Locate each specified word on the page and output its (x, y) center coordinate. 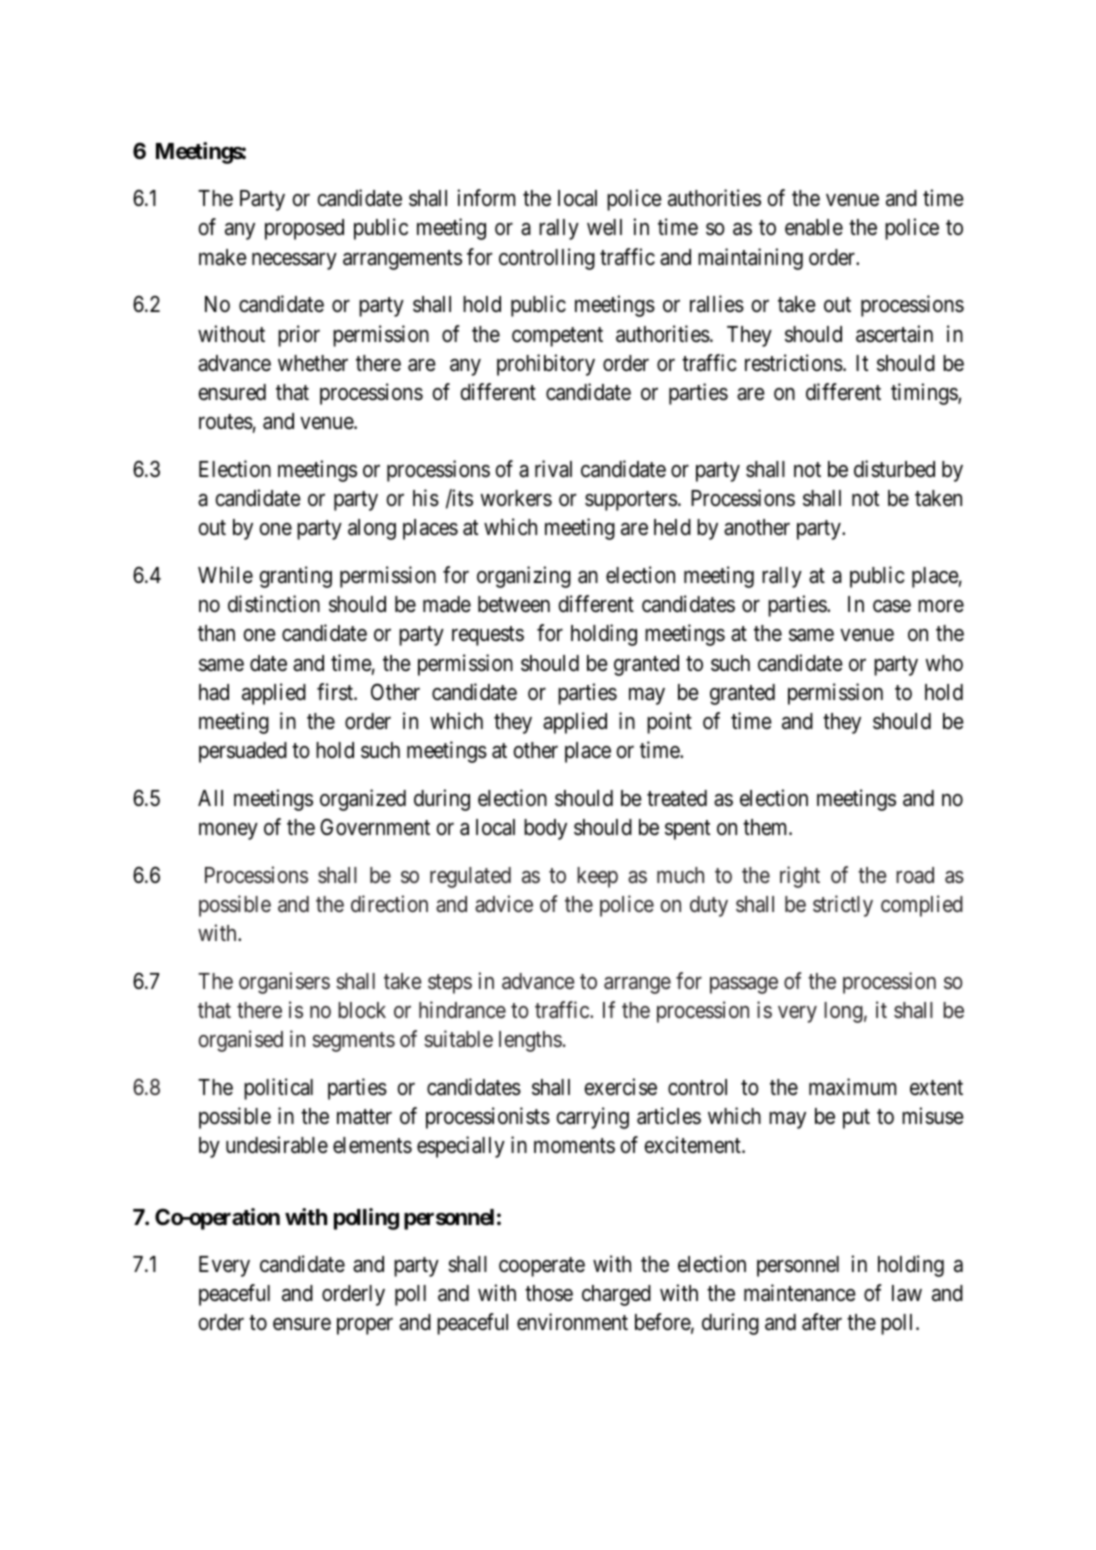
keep (597, 877)
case (892, 606)
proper (365, 1326)
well (604, 227)
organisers (284, 983)
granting (295, 577)
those (549, 1293)
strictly (843, 906)
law (907, 1293)
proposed (304, 229)
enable (814, 227)
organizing (524, 577)
